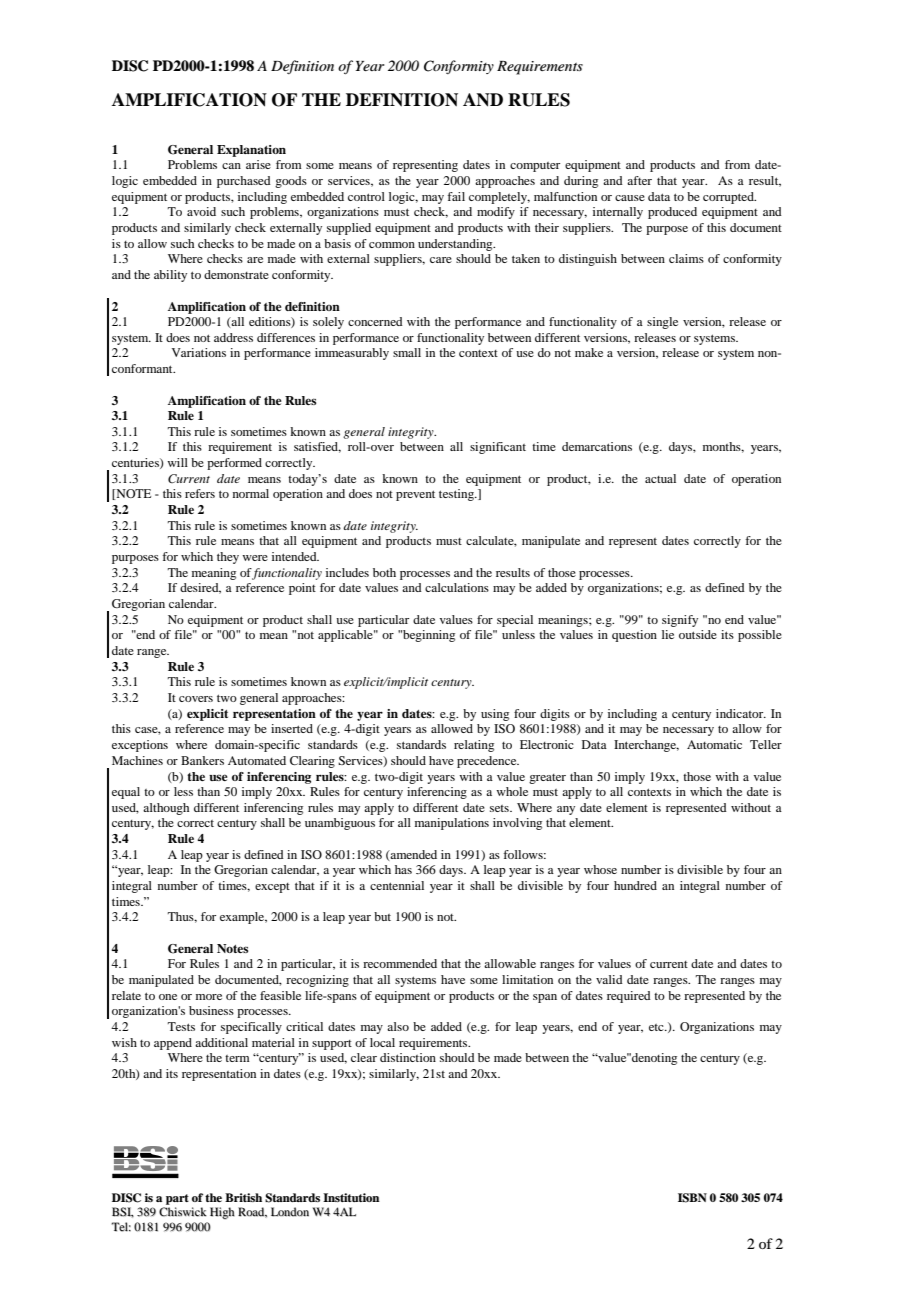  I want to click on refers, so click(200, 493).
